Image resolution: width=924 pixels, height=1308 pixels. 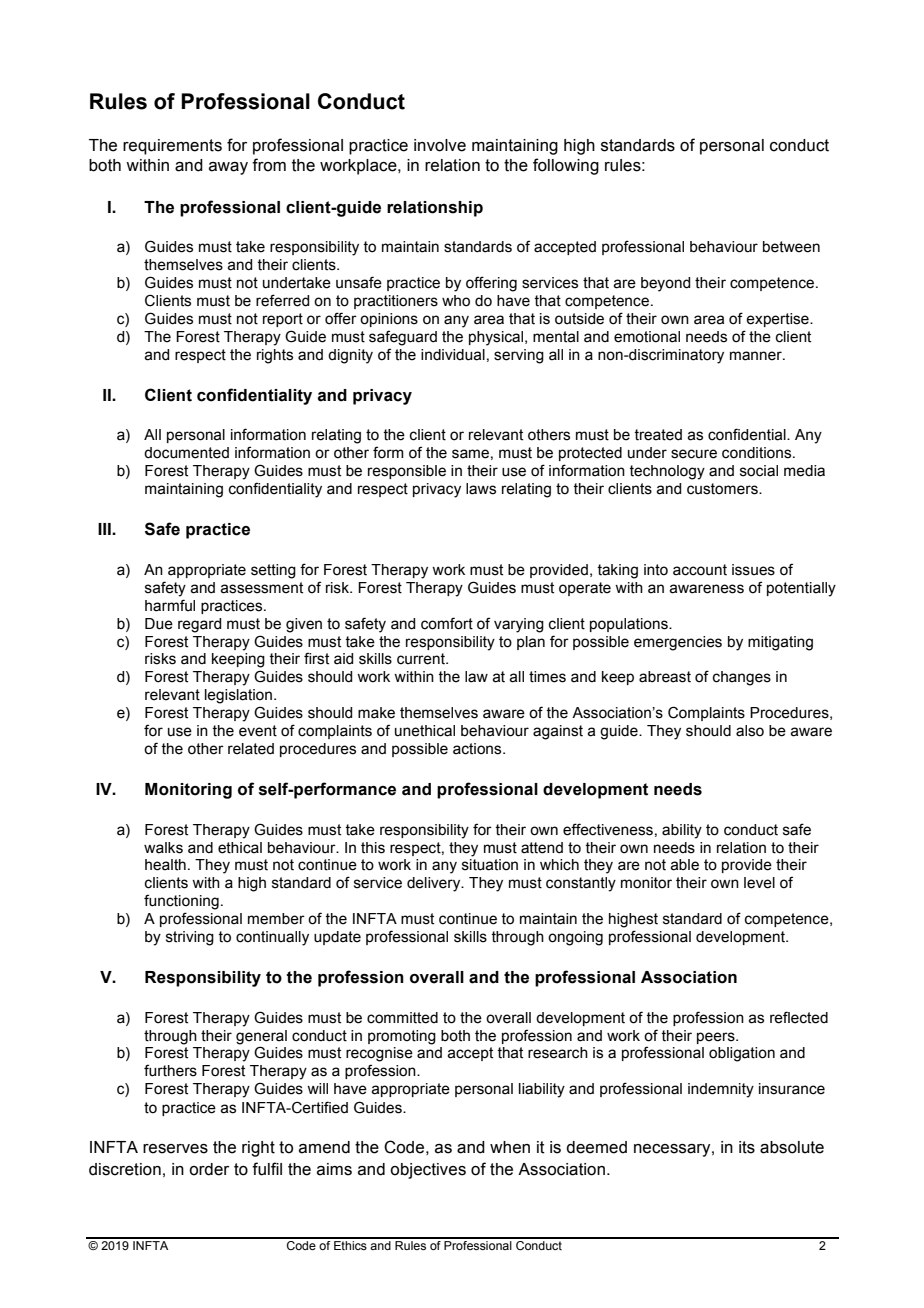 What do you see at coordinates (175, 1149) in the document?
I see `reserves` at bounding box center [175, 1149].
